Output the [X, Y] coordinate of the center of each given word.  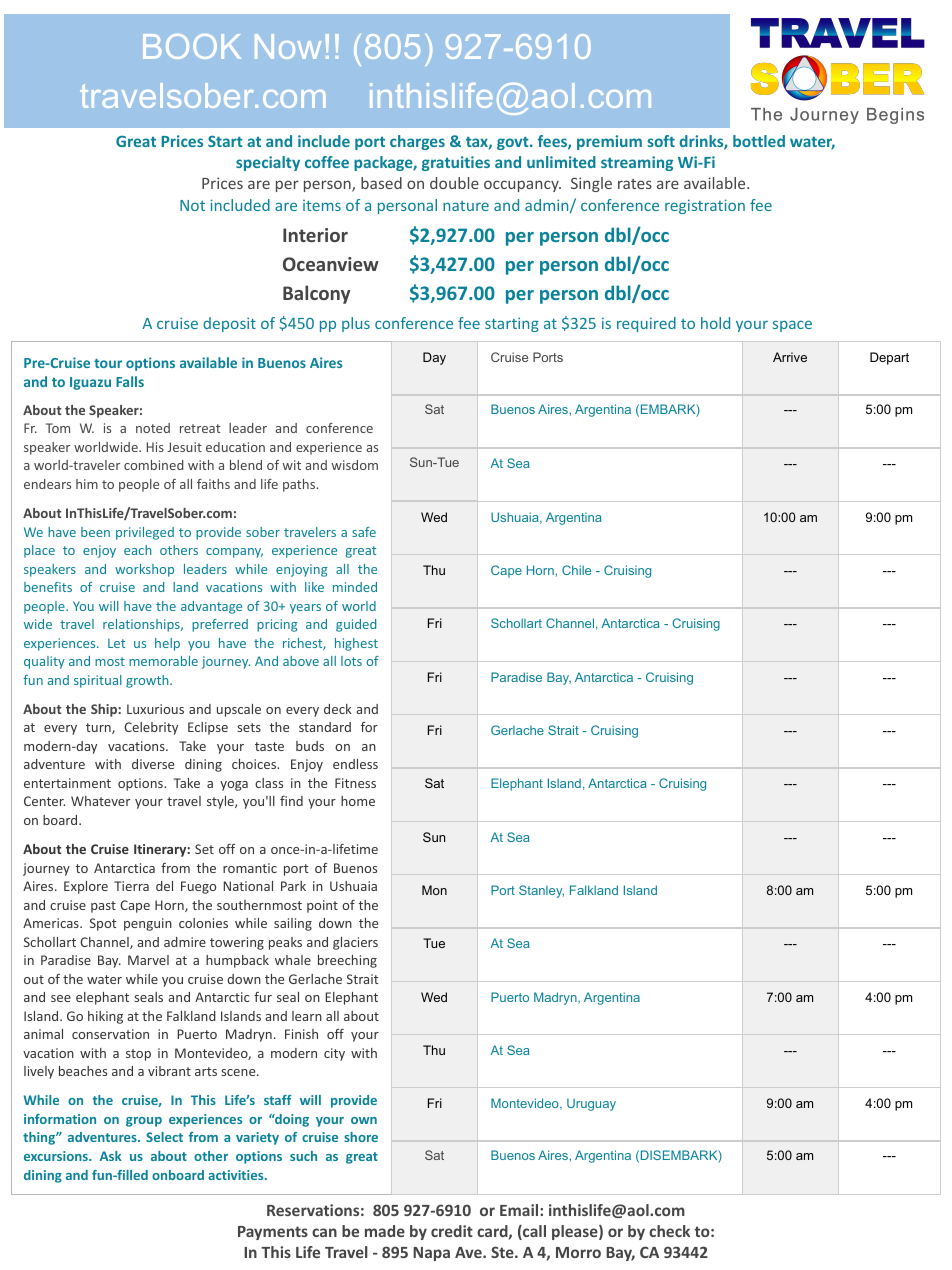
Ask [111, 1156]
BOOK [192, 46]
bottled [759, 141]
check [669, 1231]
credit [452, 1231]
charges [417, 142]
